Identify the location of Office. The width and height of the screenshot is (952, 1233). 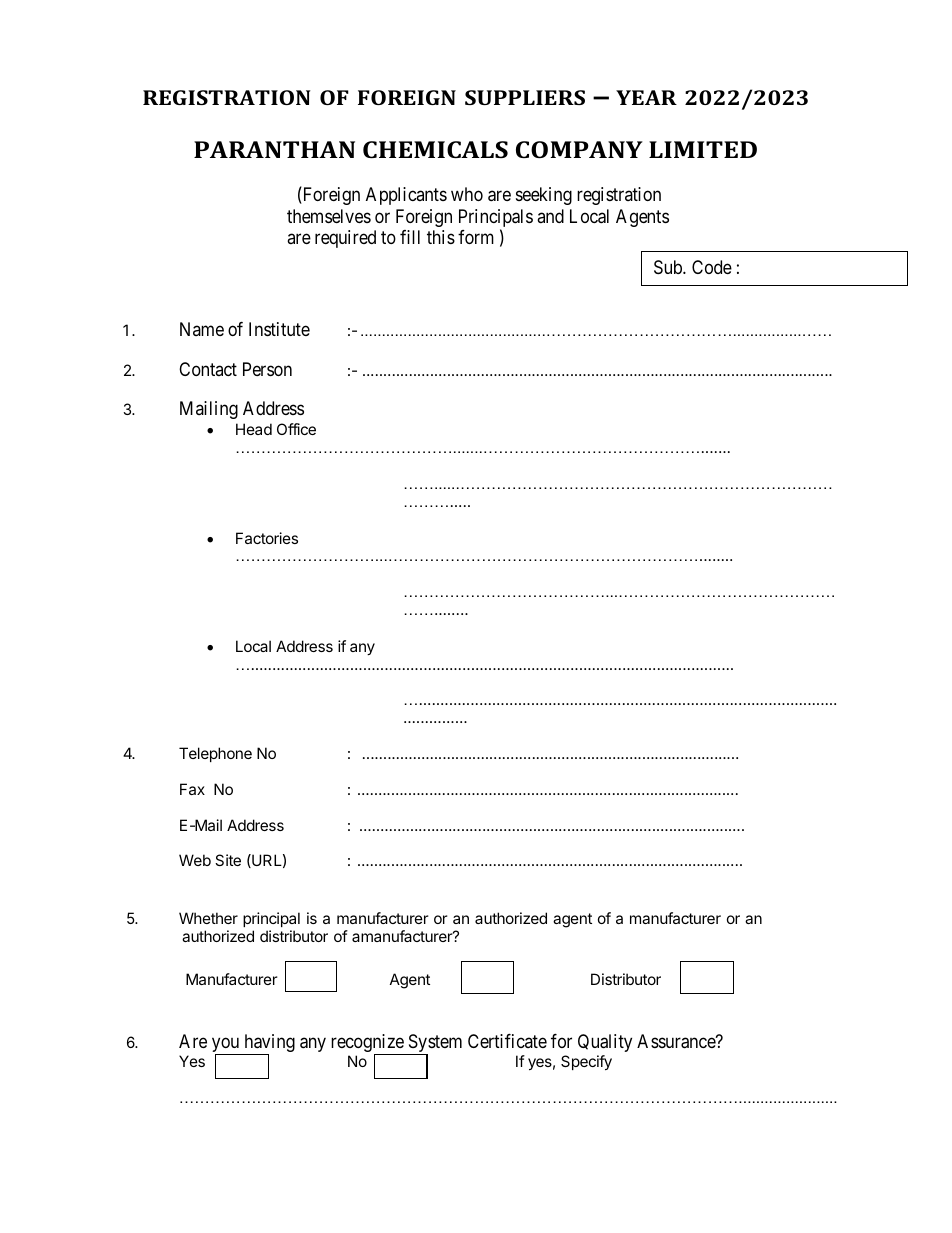
(296, 429).
